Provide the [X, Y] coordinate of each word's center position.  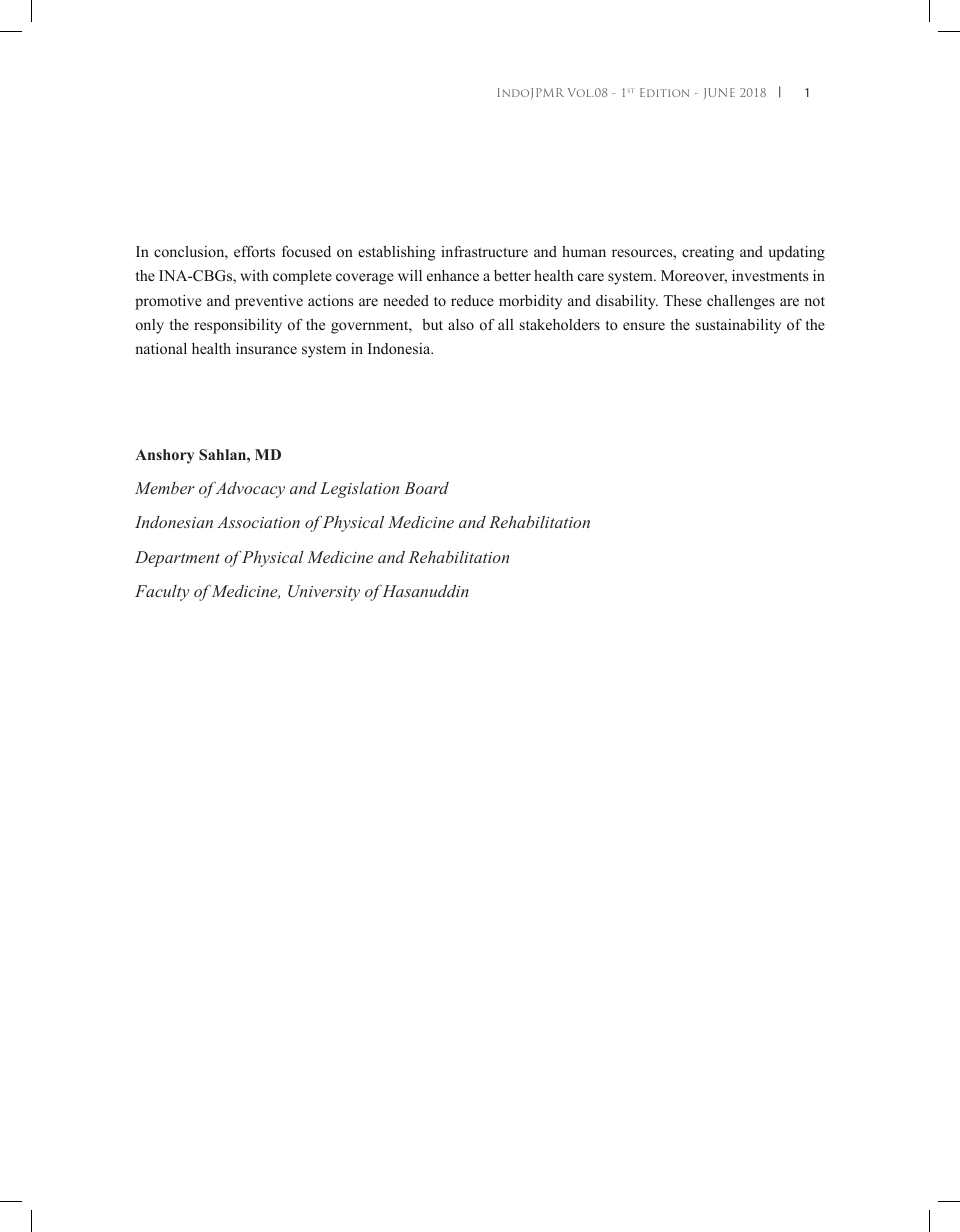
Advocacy [249, 489]
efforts [254, 251]
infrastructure [484, 251]
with [254, 275]
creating [708, 253]
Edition [664, 92]
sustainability [738, 326]
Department [177, 559]
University [324, 593]
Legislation [359, 490]
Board [426, 488]
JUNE [719, 93]
